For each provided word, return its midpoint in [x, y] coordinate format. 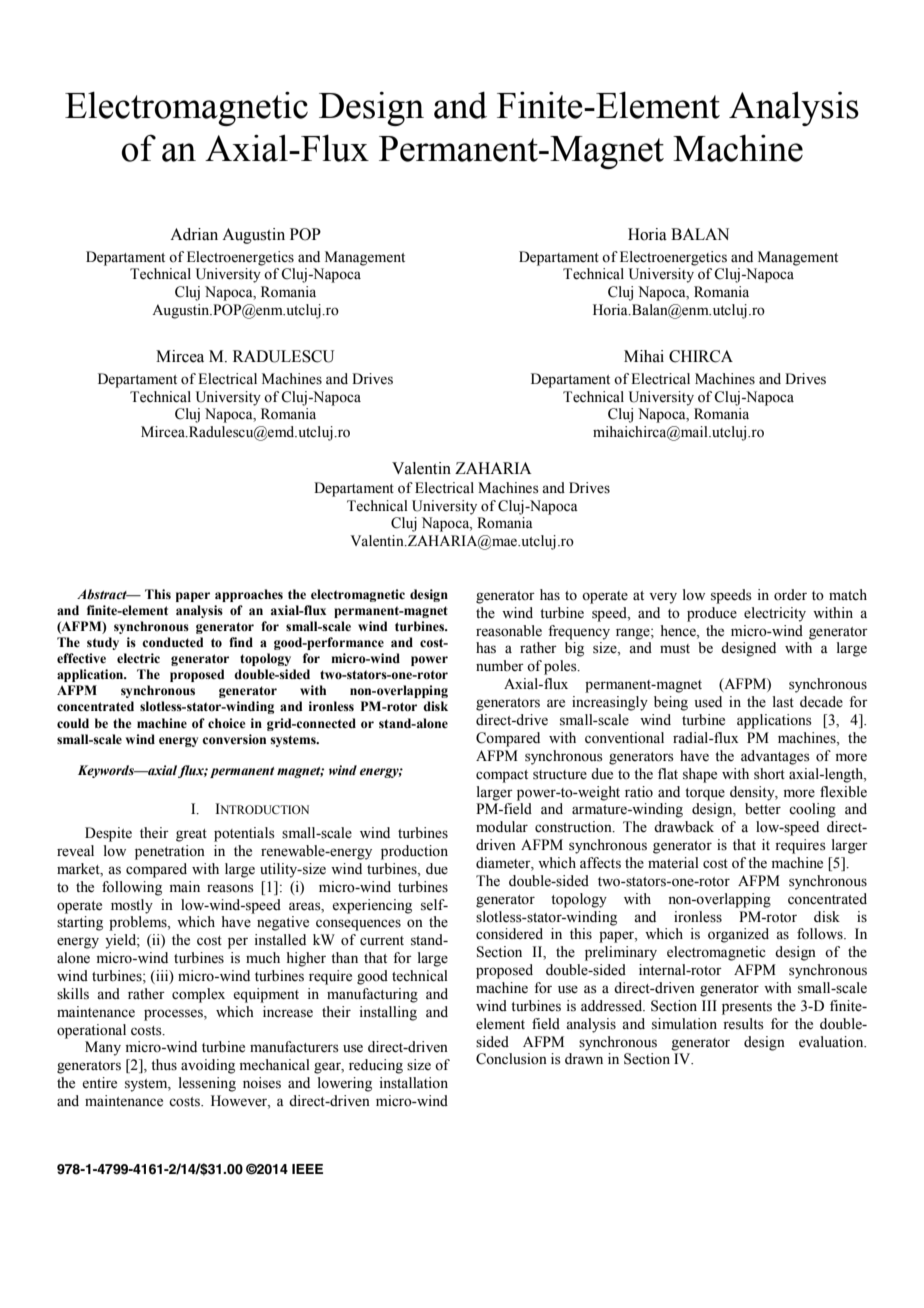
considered [509, 934]
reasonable [509, 631]
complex [198, 995]
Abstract [103, 594]
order [790, 595]
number [500, 666]
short [769, 774]
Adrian [194, 234]
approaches [249, 595]
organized [738, 935]
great [191, 835]
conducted [172, 642]
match [848, 594]
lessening [207, 1084]
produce [712, 614]
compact [502, 776]
